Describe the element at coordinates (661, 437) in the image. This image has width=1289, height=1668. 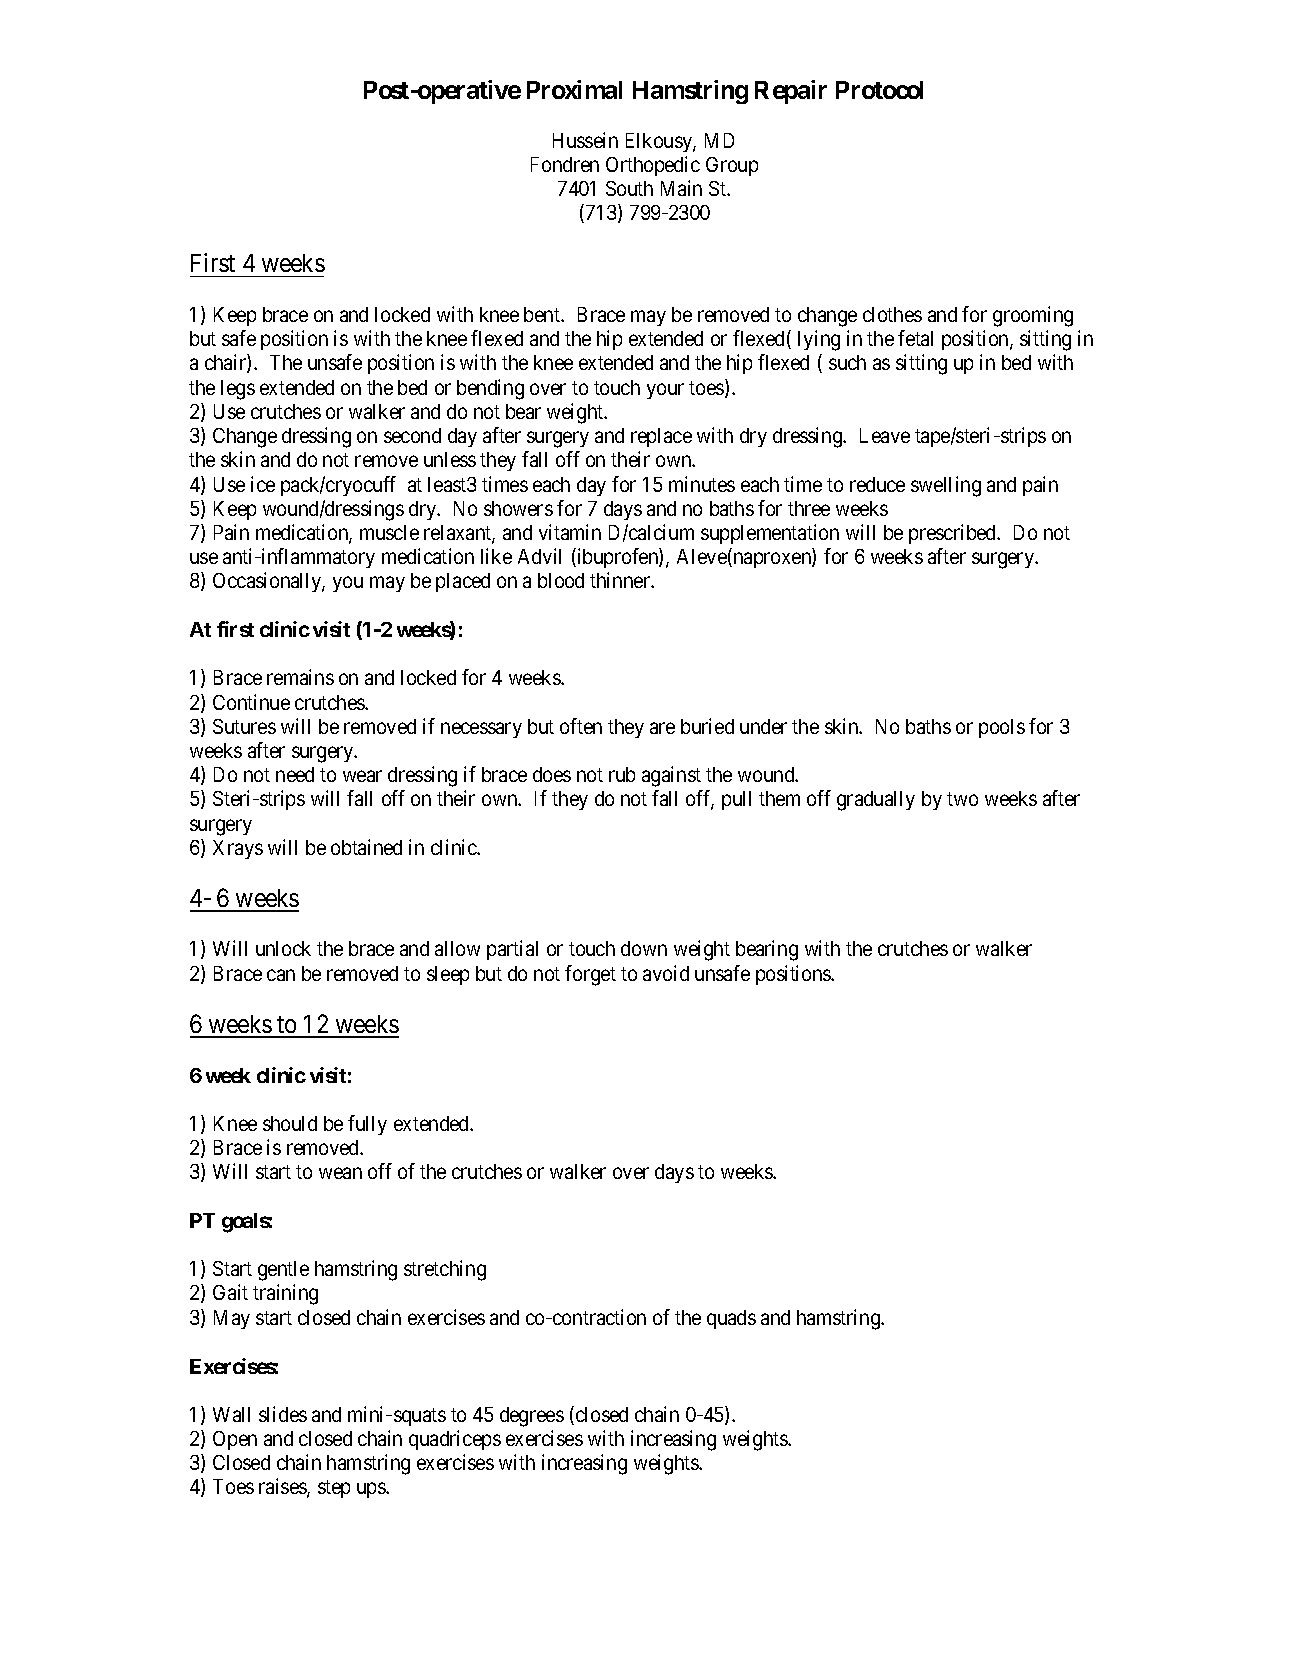
I see `replace` at that location.
